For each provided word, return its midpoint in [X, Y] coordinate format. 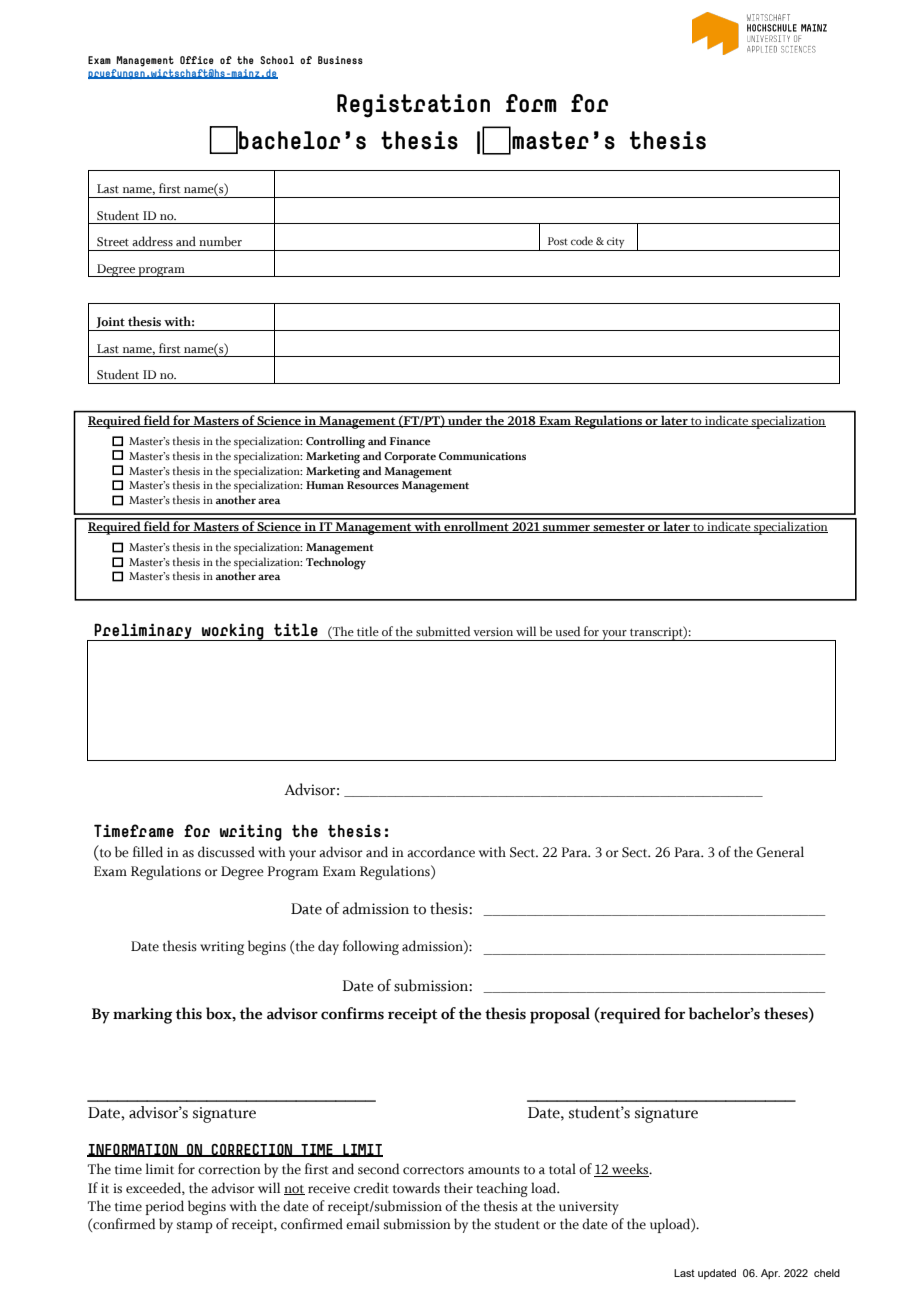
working [233, 632]
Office [197, 60]
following [371, 947]
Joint [110, 322]
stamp [195, 1227]
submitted [443, 631]
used [567, 631]
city [615, 242]
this [189, 1013]
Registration [413, 106]
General [780, 852]
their [458, 1188]
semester [619, 528]
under [465, 421]
